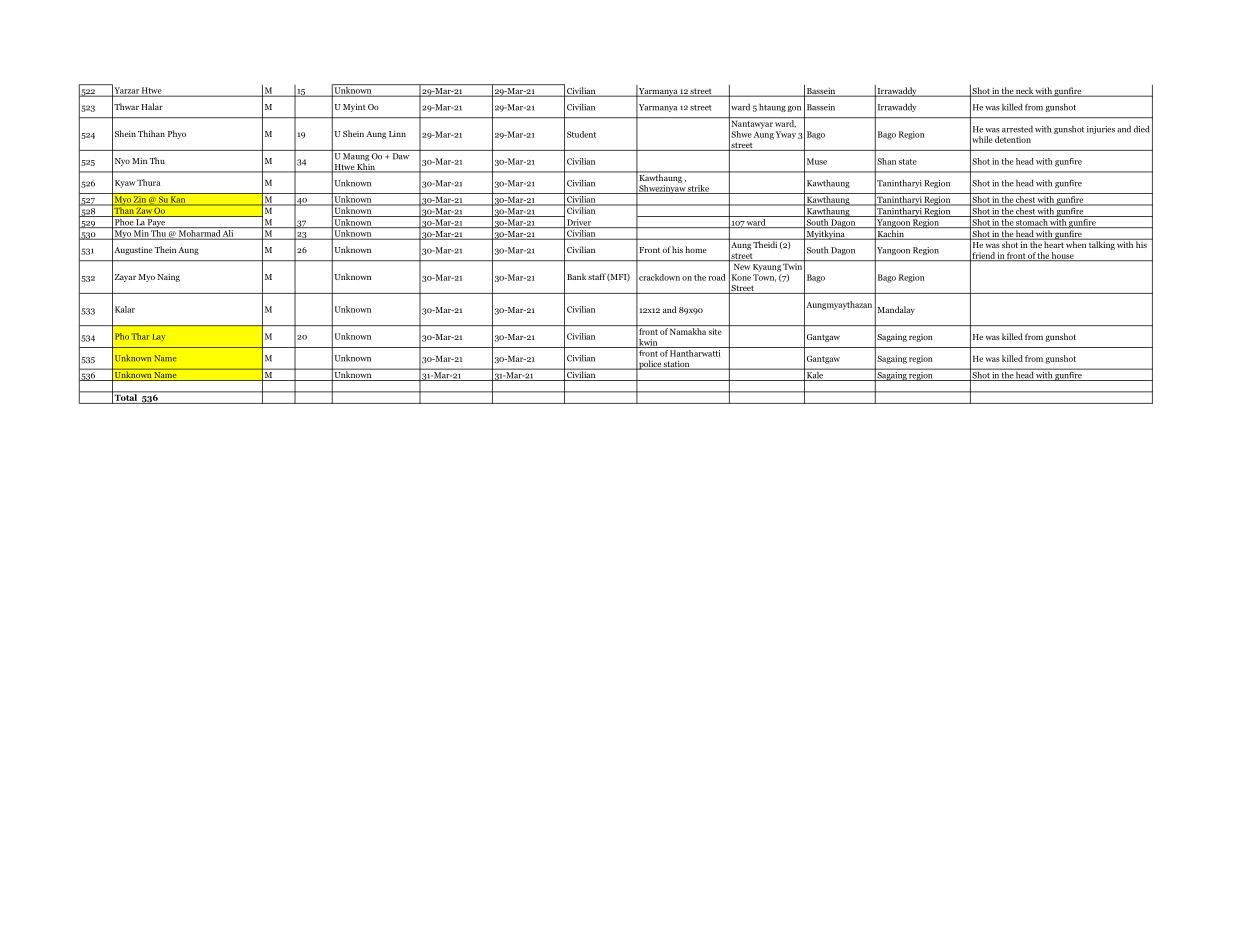  What do you see at coordinates (354, 107) in the screenshot?
I see `Myint` at bounding box center [354, 107].
